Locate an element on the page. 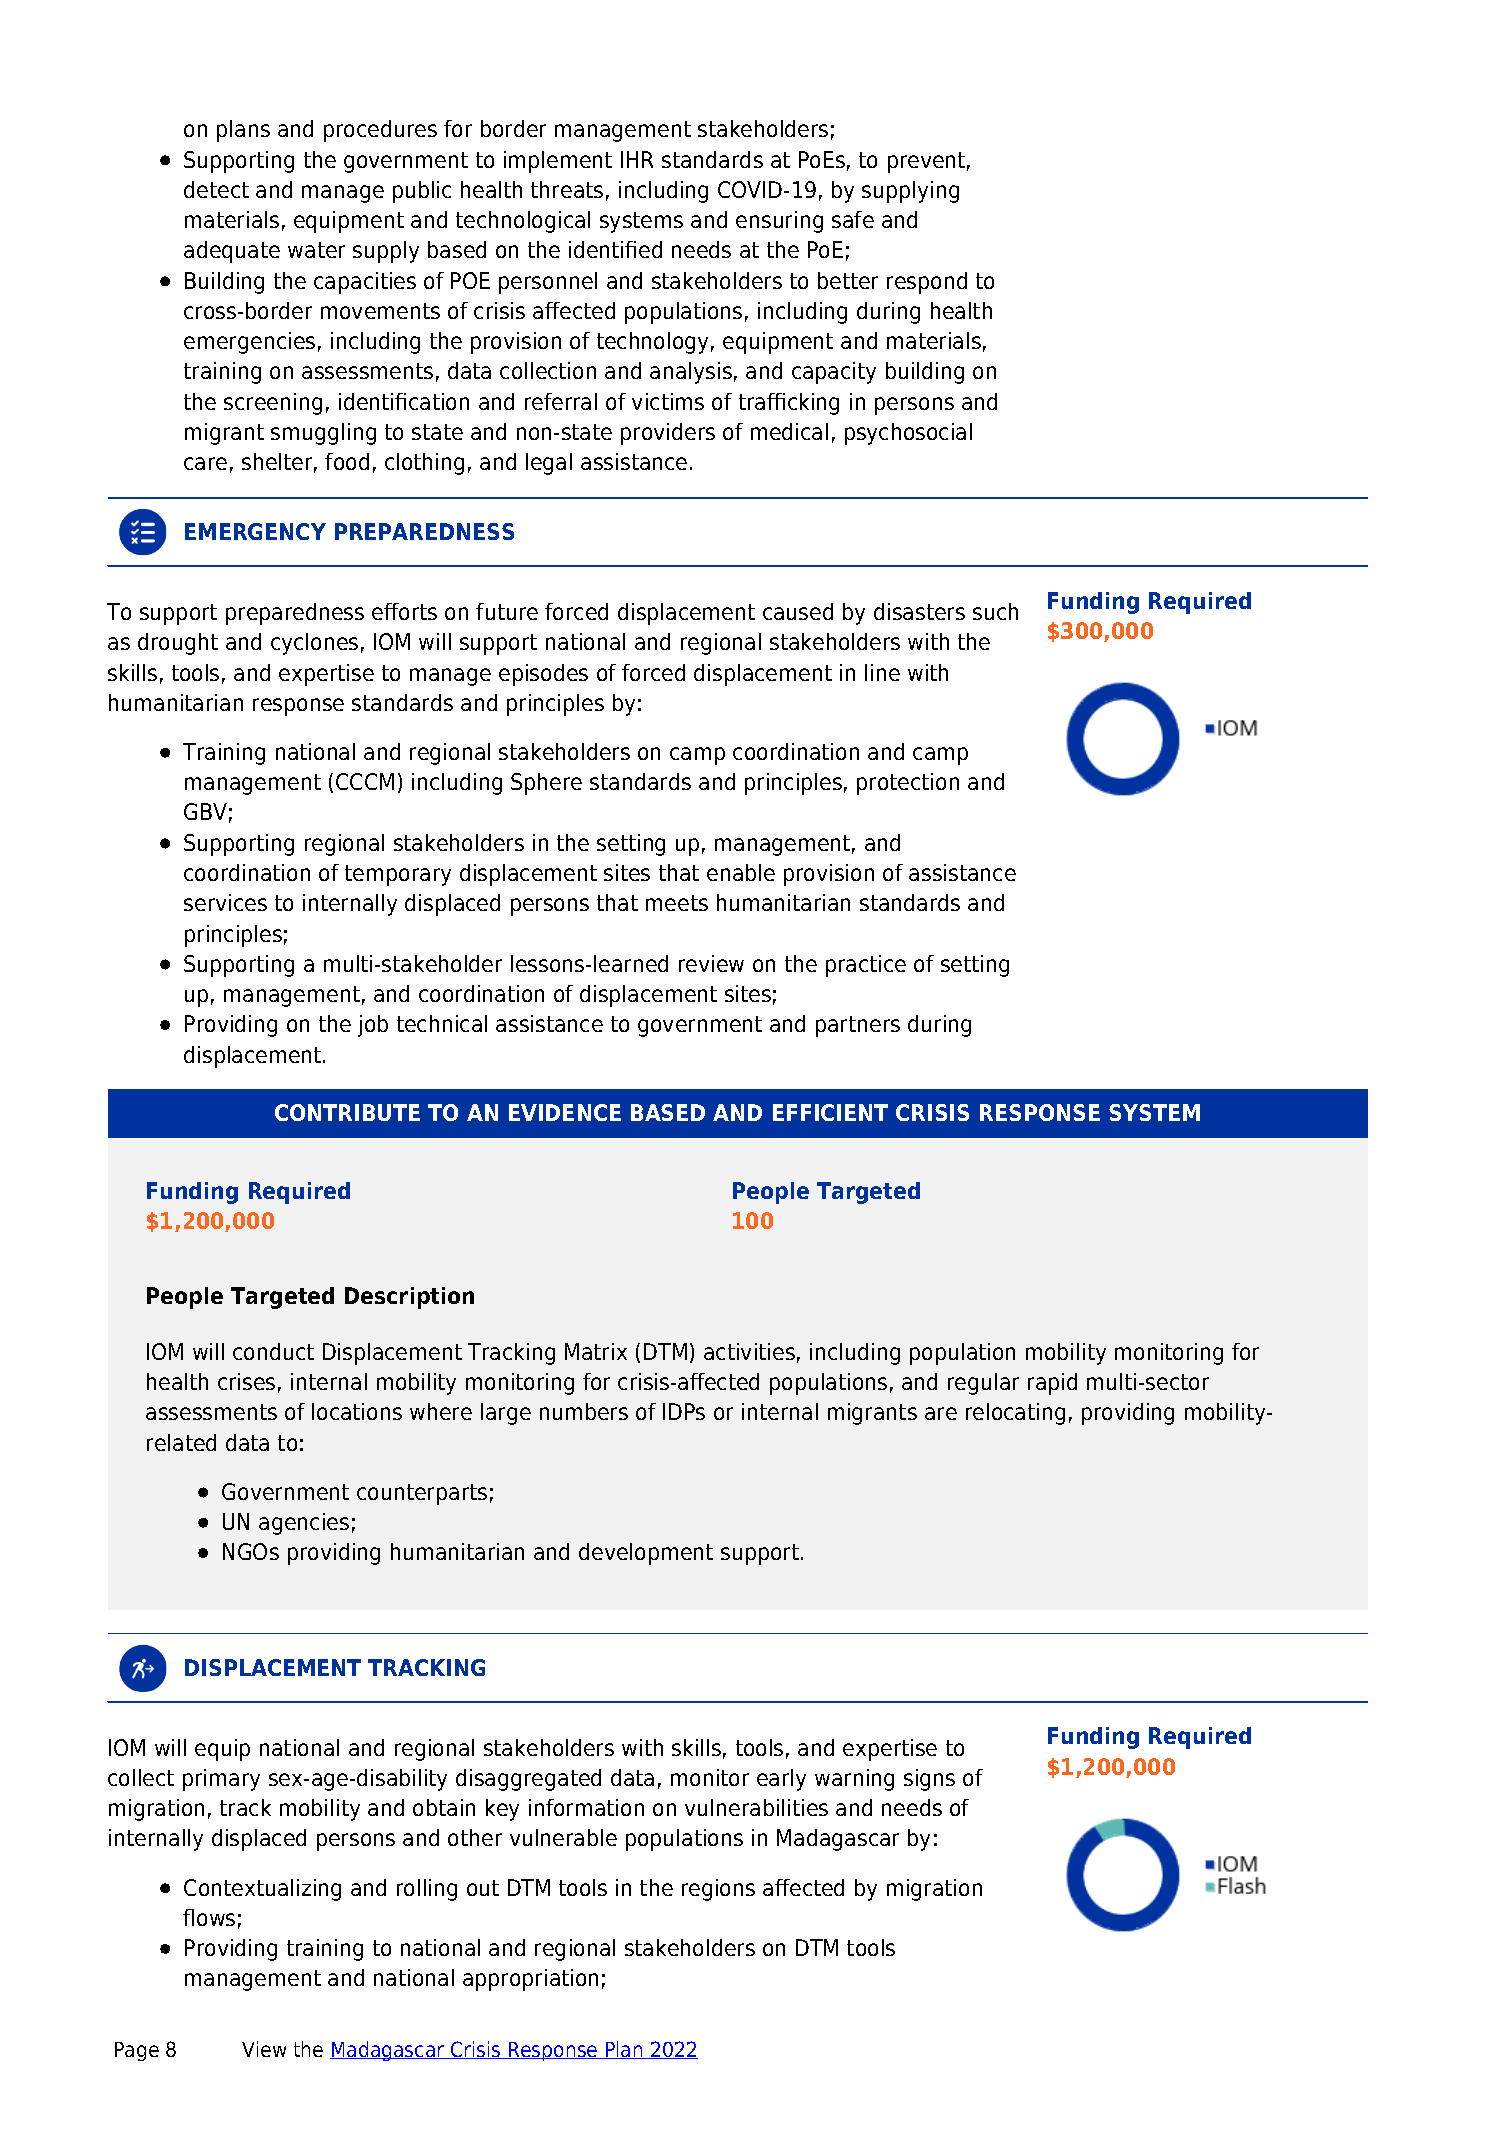 The height and width of the document is (2133, 1508). respond is located at coordinates (927, 283).
